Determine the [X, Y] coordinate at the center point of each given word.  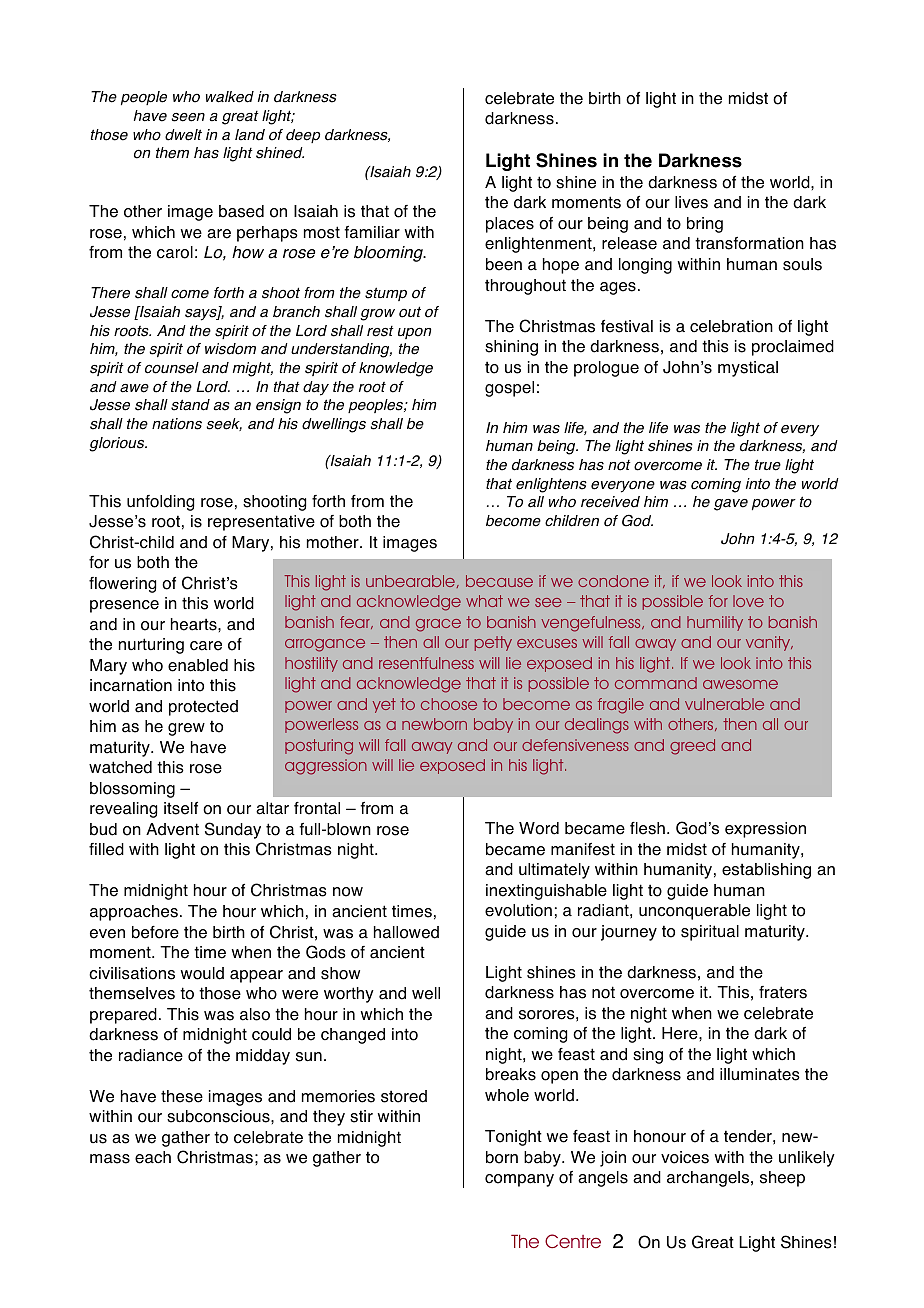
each [153, 1157]
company [519, 1180]
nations [177, 424]
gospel [509, 389]
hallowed [406, 932]
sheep [782, 1179]
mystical [748, 369]
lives [691, 202]
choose [449, 704]
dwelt [183, 135]
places [510, 225]
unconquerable [694, 912]
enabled [198, 665]
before [155, 932]
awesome [740, 684]
